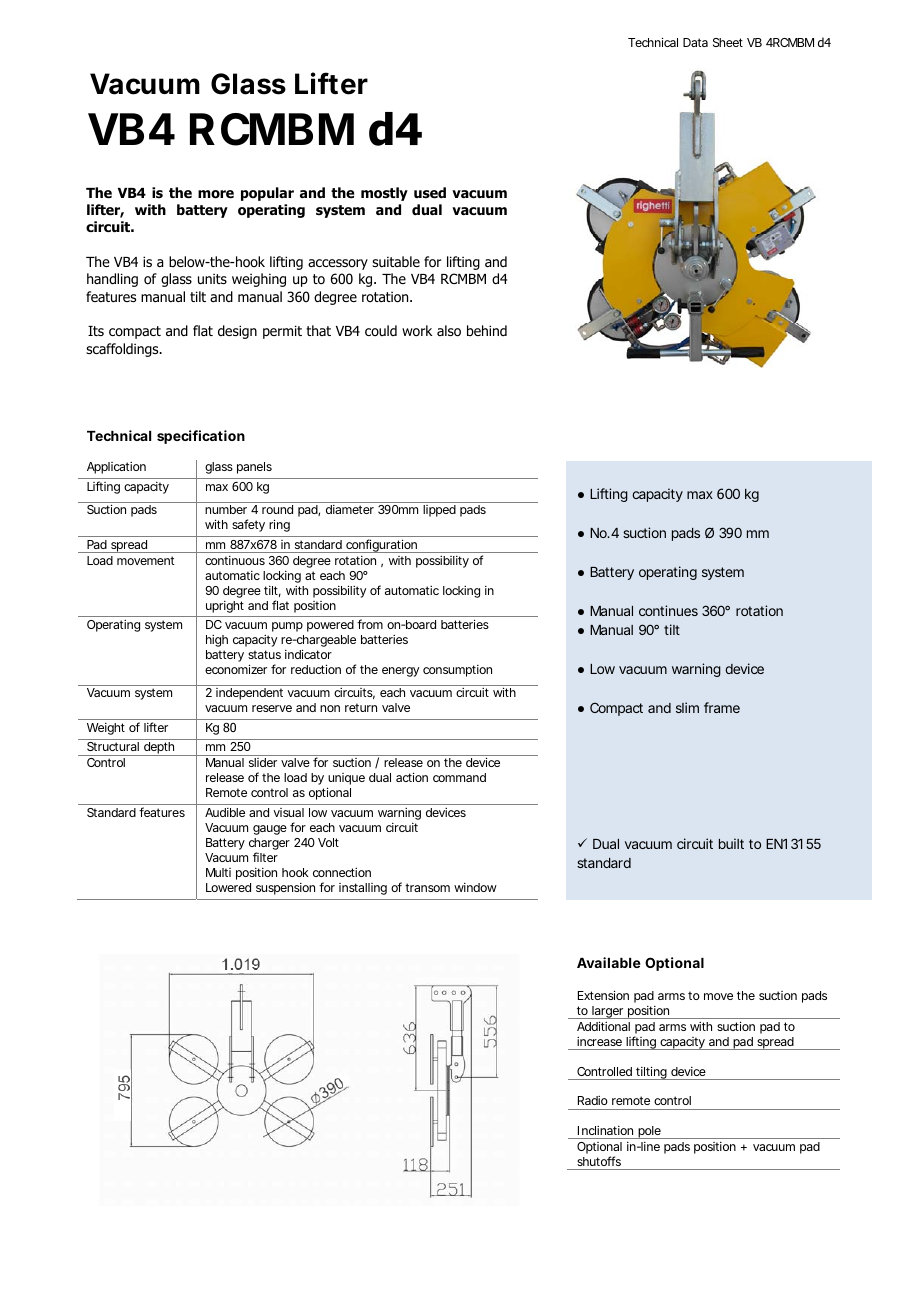  What do you see at coordinates (216, 194) in the document?
I see `more` at bounding box center [216, 194].
